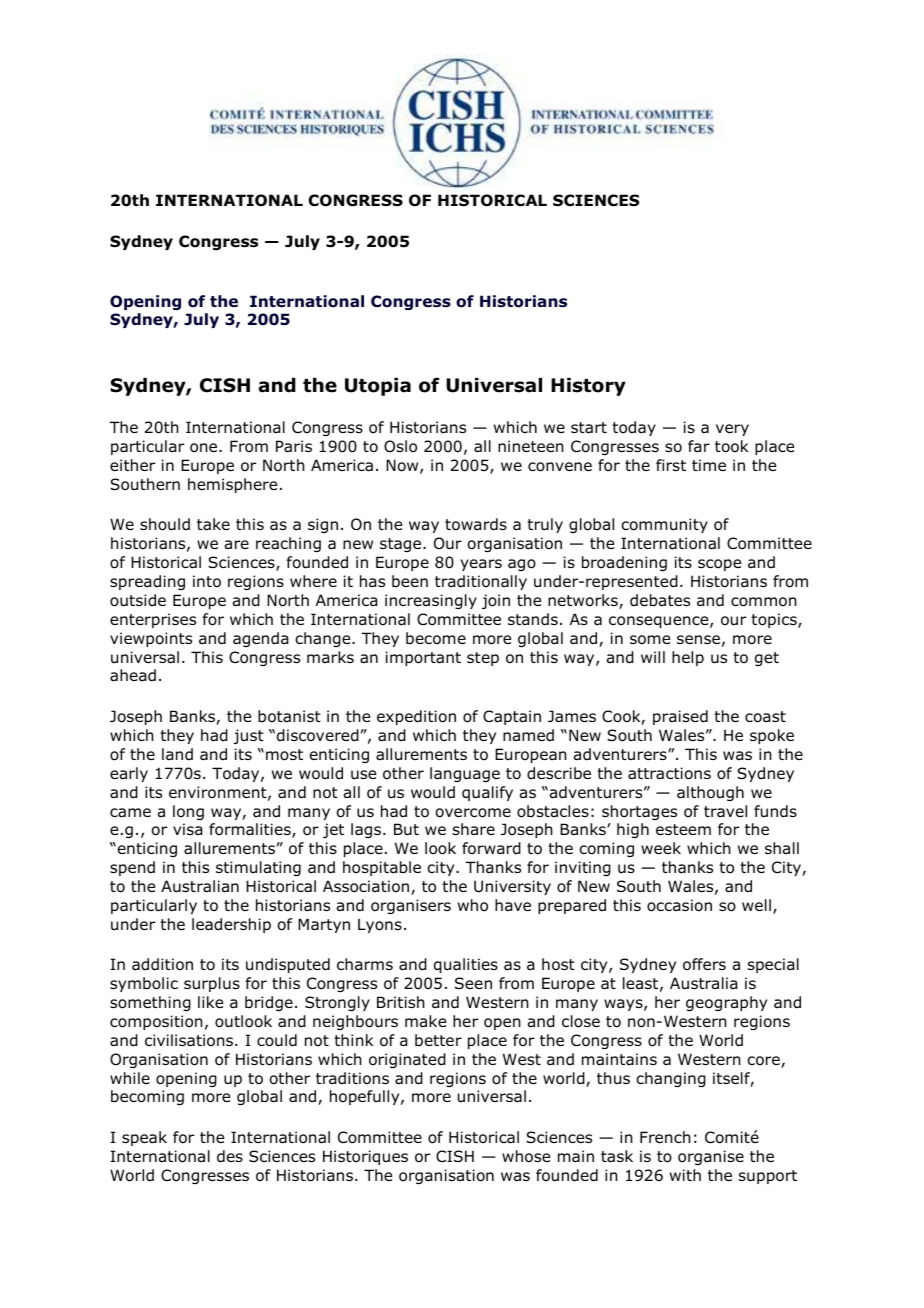 This screenshot has height=1308, width=924. I want to click on leadership, so click(231, 925).
